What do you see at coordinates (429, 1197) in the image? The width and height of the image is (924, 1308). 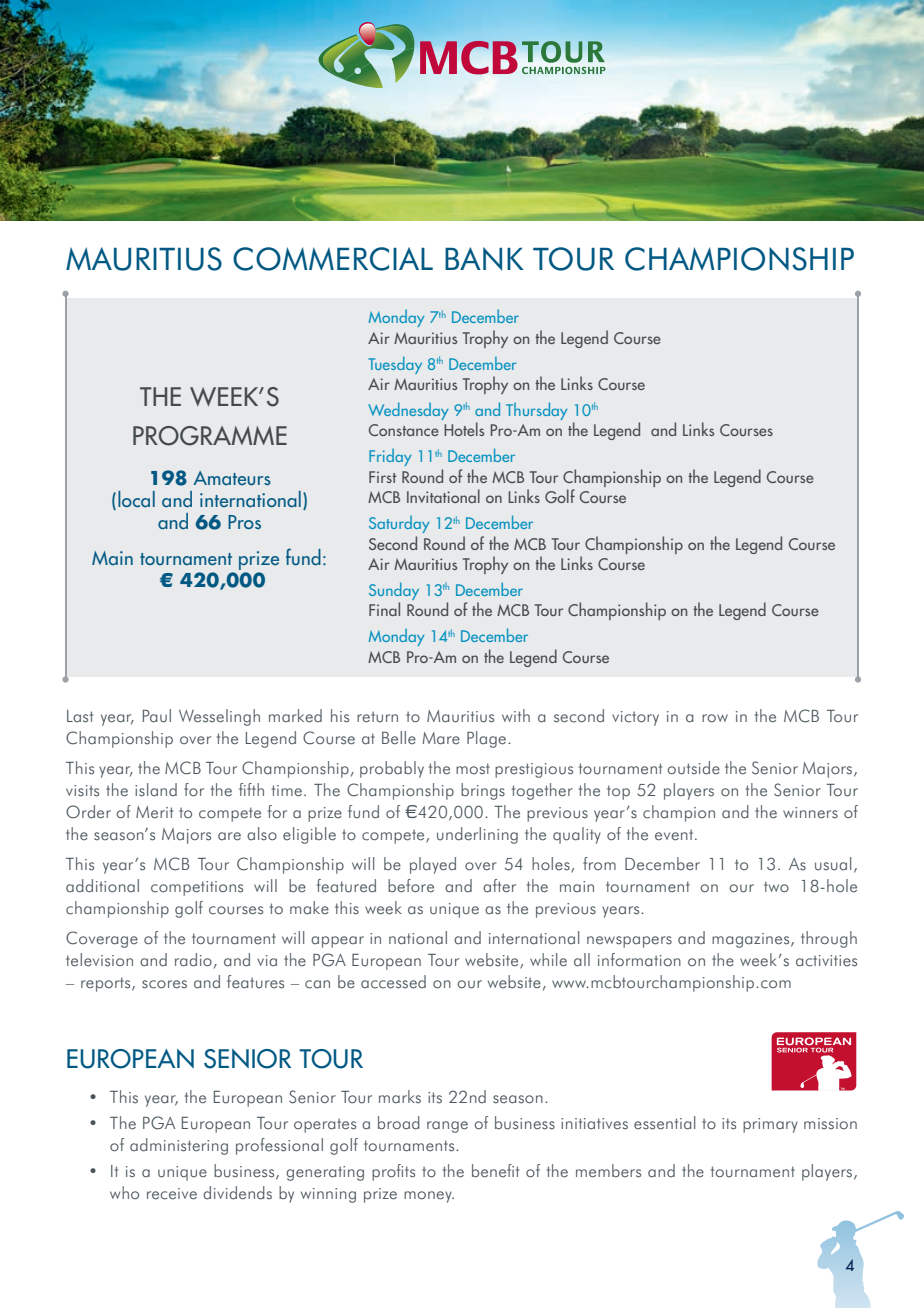 I see `money` at bounding box center [429, 1197].
